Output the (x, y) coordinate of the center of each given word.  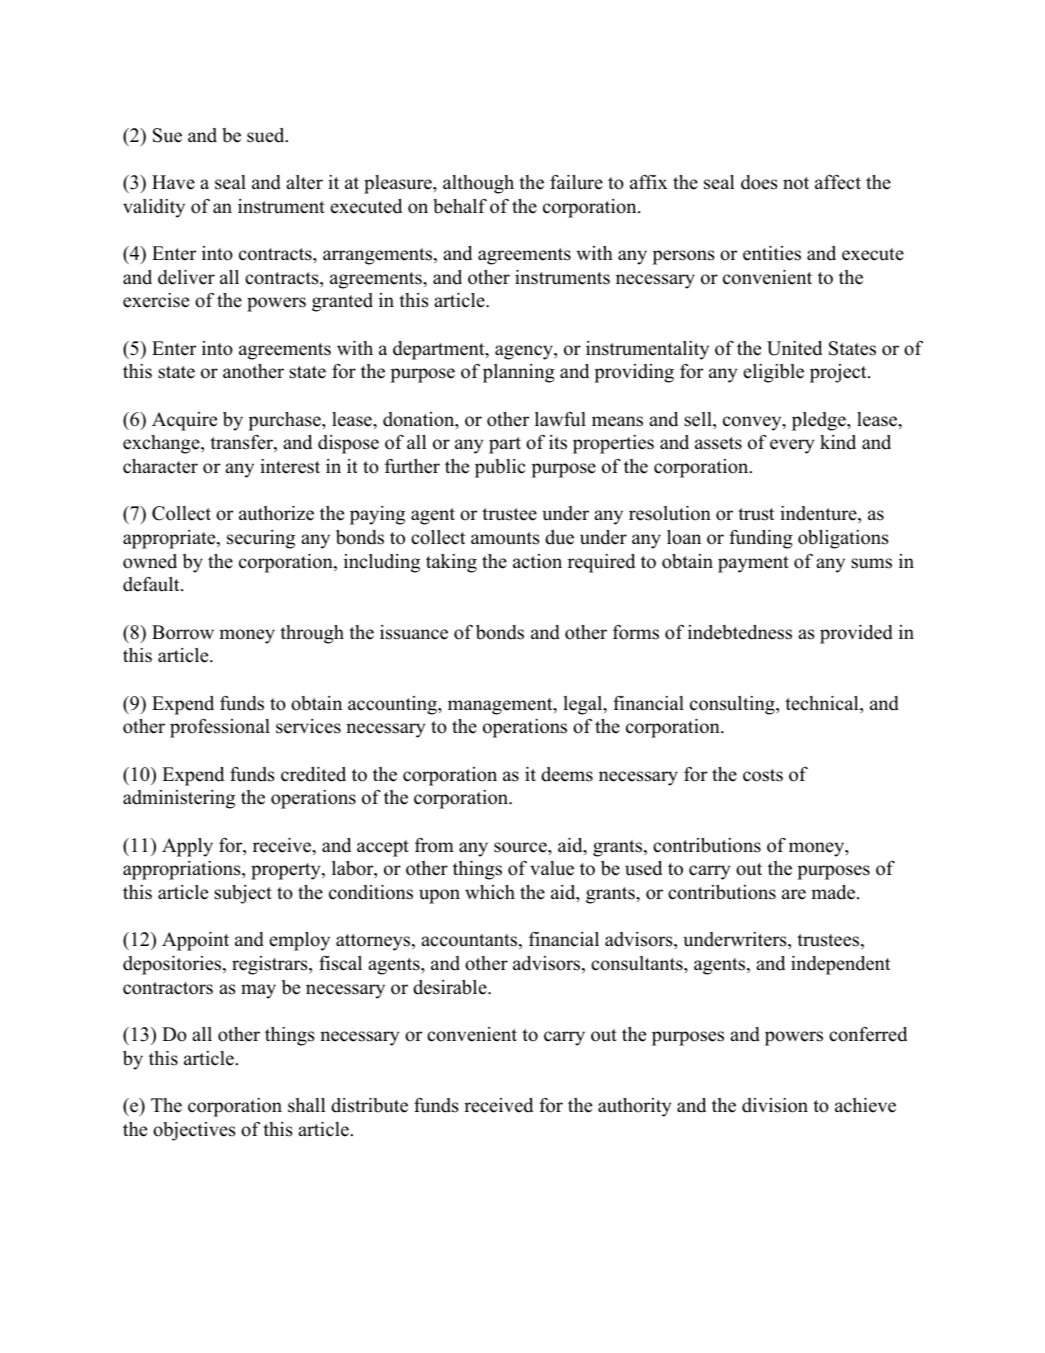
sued (267, 135)
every (792, 446)
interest (290, 466)
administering (179, 799)
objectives (194, 1131)
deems (567, 774)
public (500, 468)
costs (763, 775)
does (759, 182)
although (478, 184)
